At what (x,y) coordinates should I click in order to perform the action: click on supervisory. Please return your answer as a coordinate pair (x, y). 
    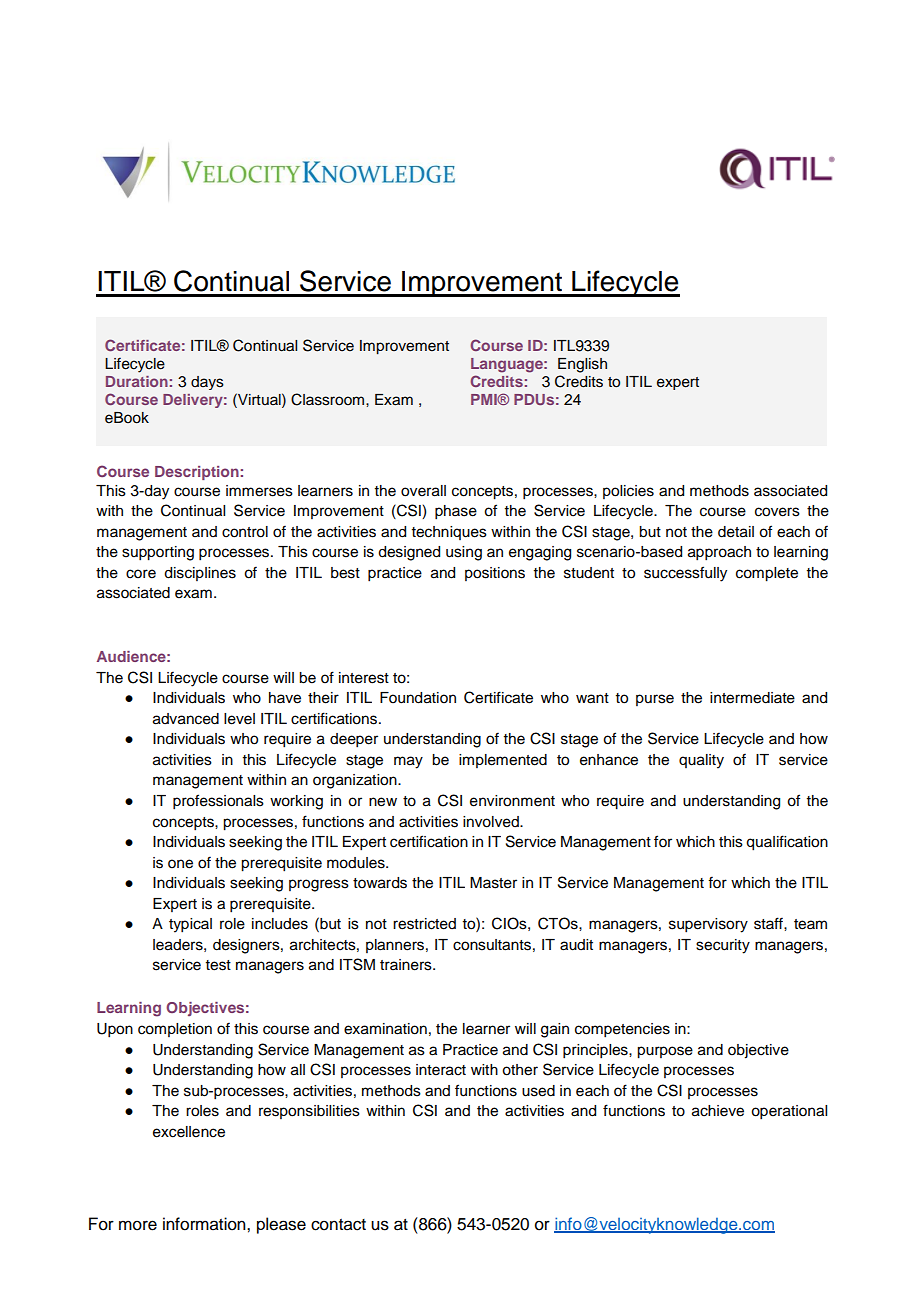
    Looking at the image, I should click on (708, 925).
